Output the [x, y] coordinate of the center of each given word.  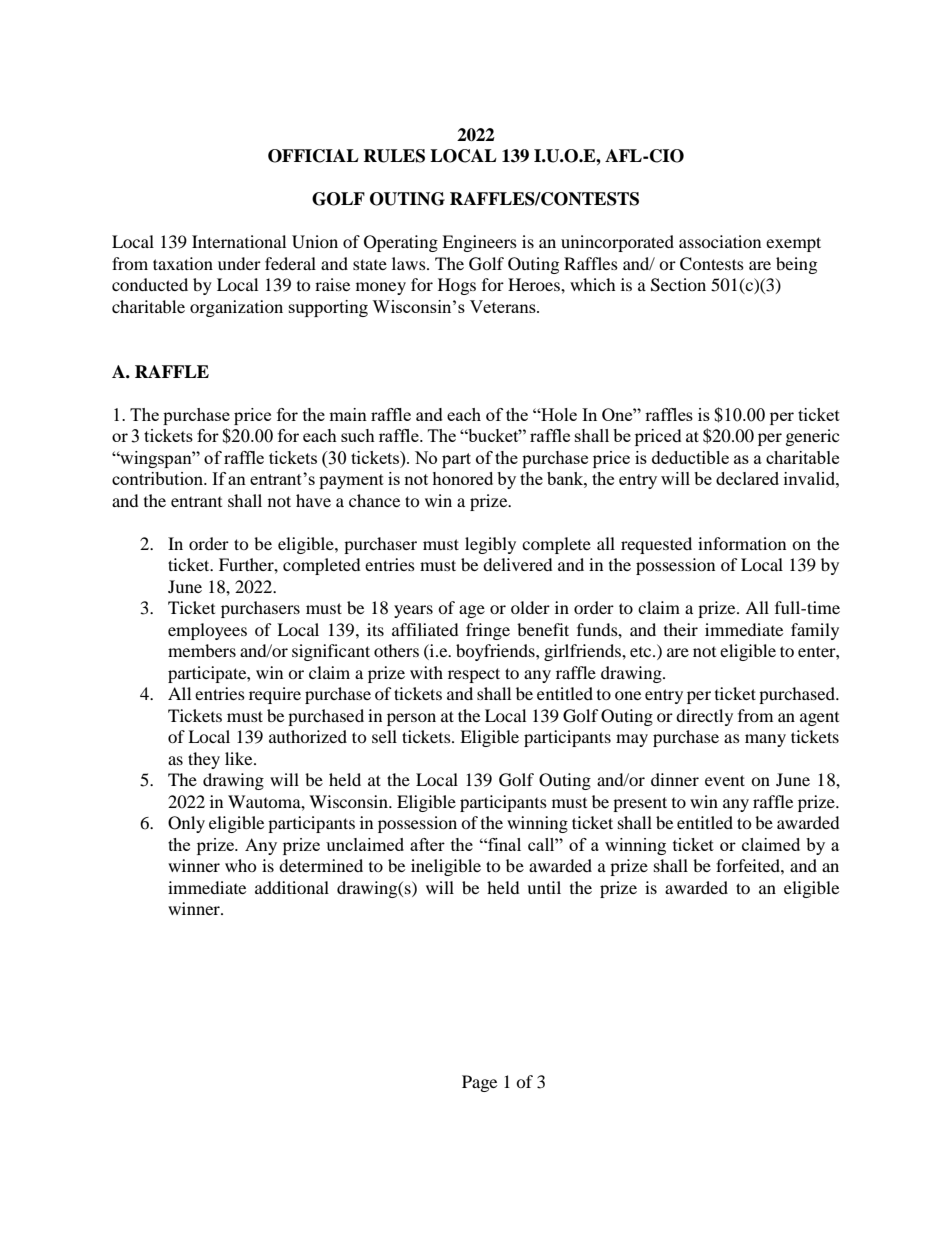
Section [678, 285]
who [241, 865]
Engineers [479, 243]
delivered [518, 564]
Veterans [504, 306]
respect [474, 675]
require [275, 695]
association [720, 241]
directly [704, 717]
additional [292, 887]
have [313, 500]
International [239, 241]
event [725, 780]
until [544, 887]
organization [236, 308]
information [742, 543]
